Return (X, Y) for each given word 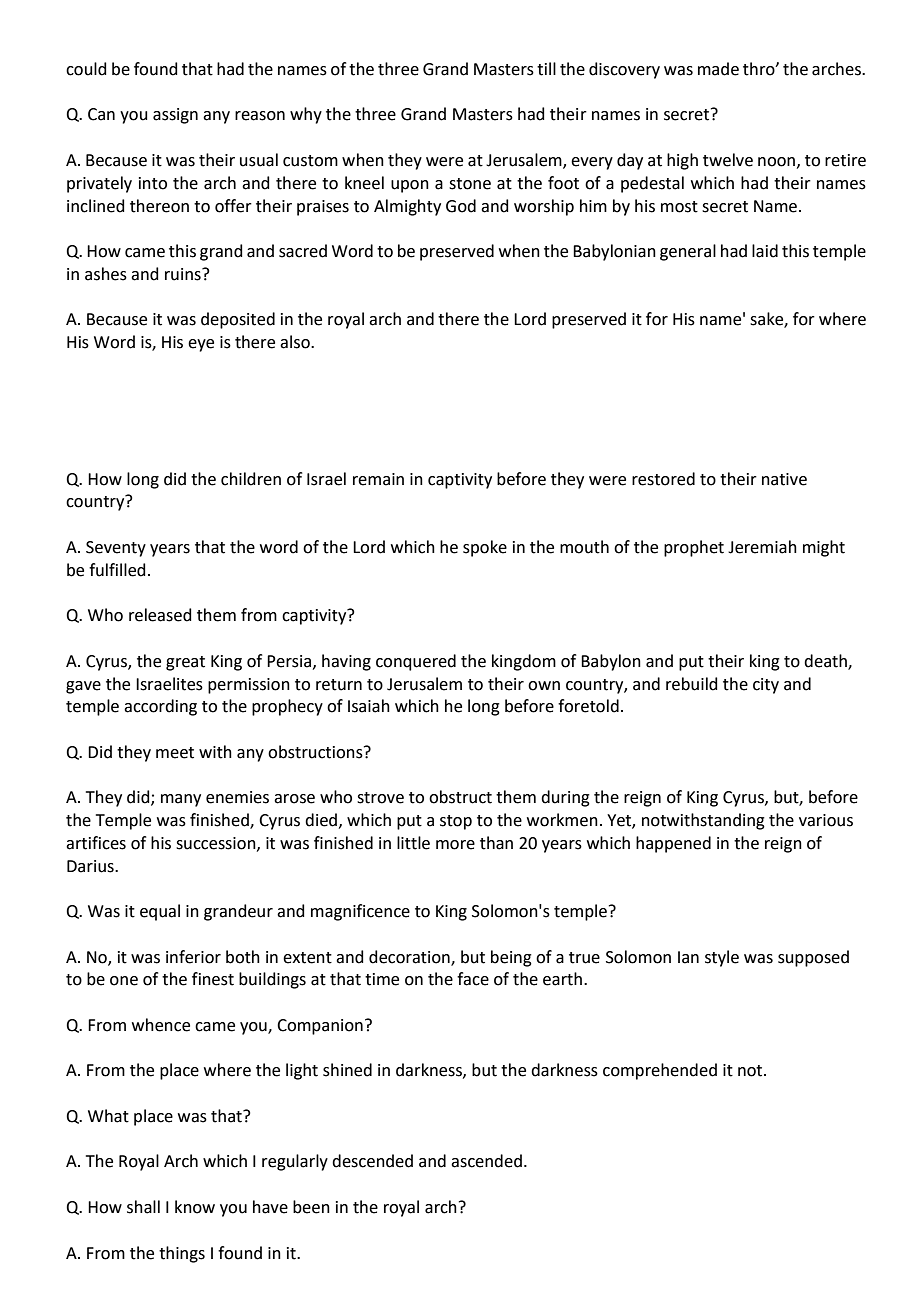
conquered (416, 662)
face (473, 979)
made (718, 69)
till (546, 69)
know (195, 1207)
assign (175, 116)
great (185, 663)
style (722, 958)
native (784, 479)
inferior (193, 957)
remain (378, 479)
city (766, 686)
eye (201, 345)
